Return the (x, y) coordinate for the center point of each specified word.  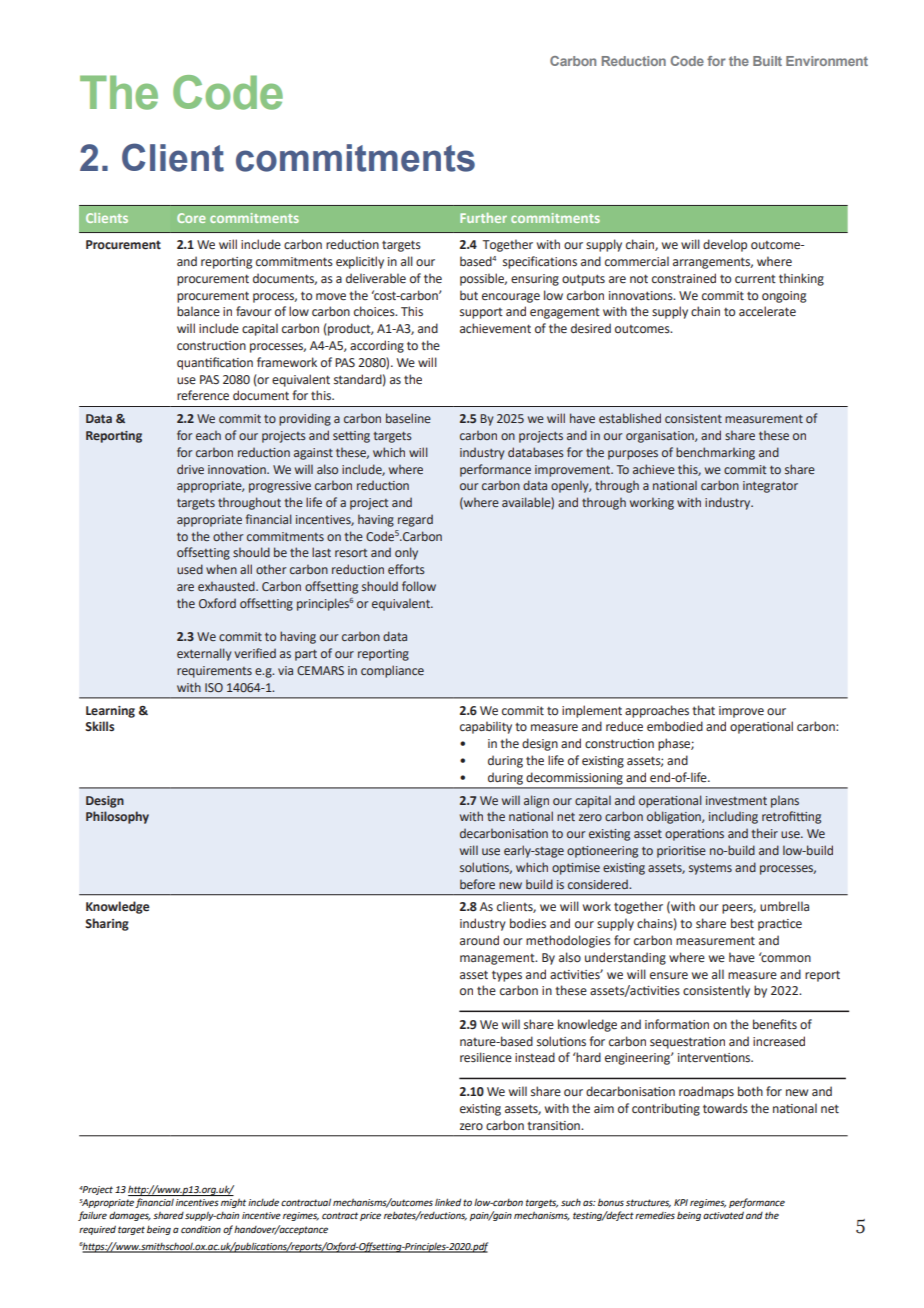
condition (201, 1229)
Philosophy (117, 817)
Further (483, 218)
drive (190, 469)
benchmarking (715, 453)
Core (191, 218)
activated (723, 1215)
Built (767, 61)
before (477, 884)
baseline (408, 418)
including (733, 817)
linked (448, 1202)
